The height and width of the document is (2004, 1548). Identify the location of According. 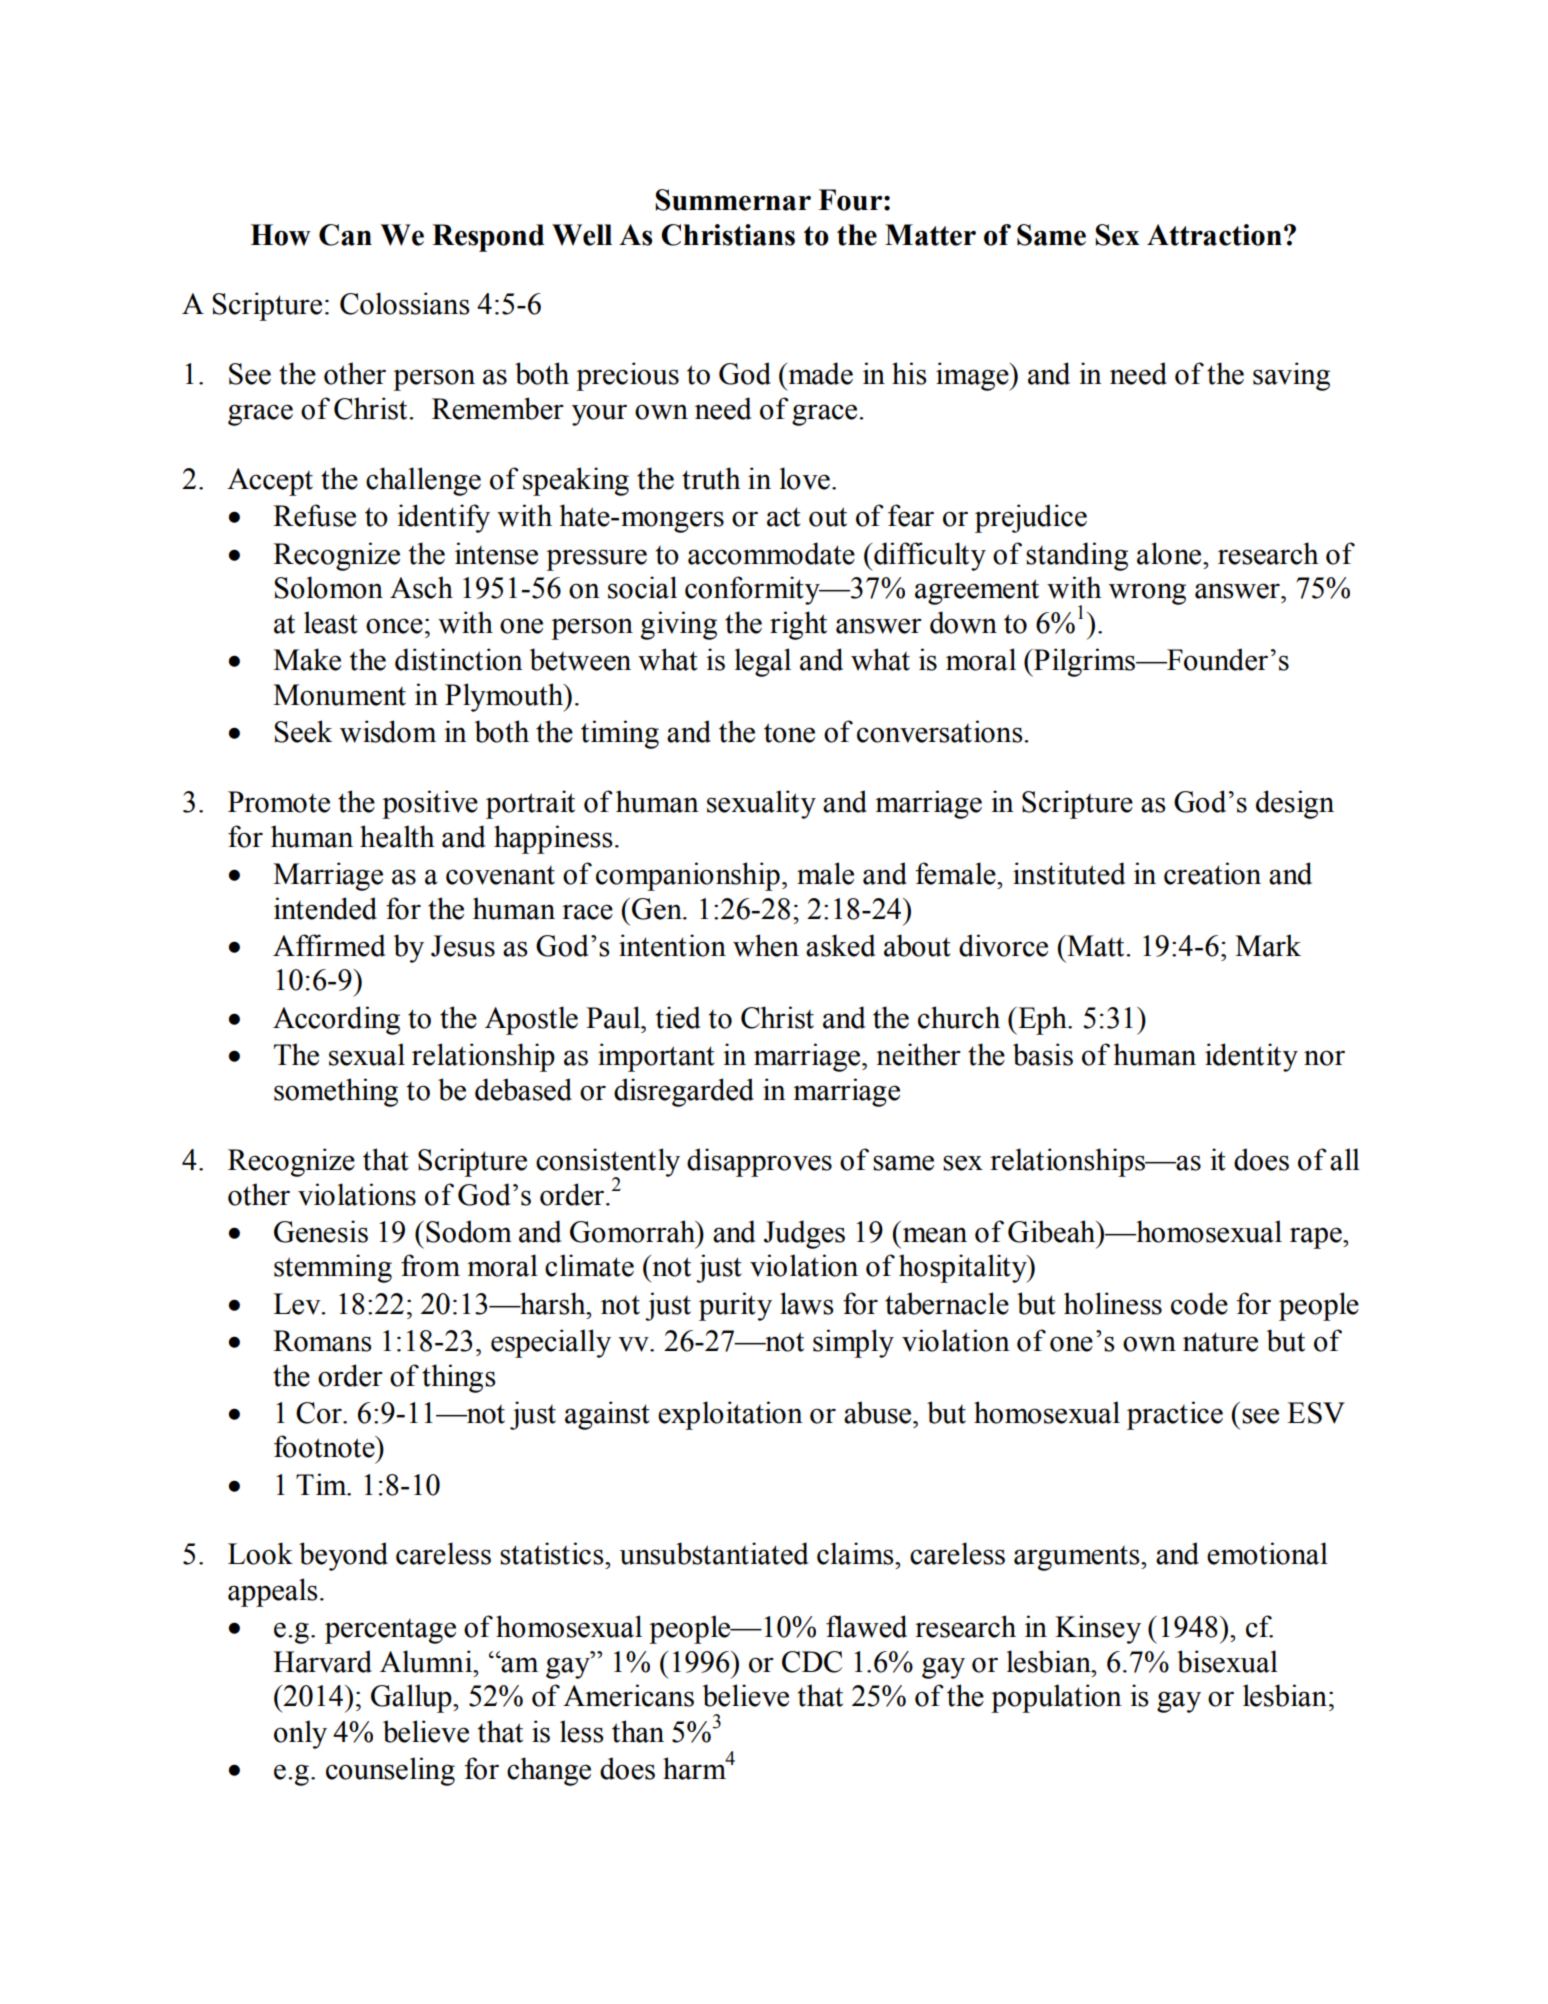
(336, 1020).
